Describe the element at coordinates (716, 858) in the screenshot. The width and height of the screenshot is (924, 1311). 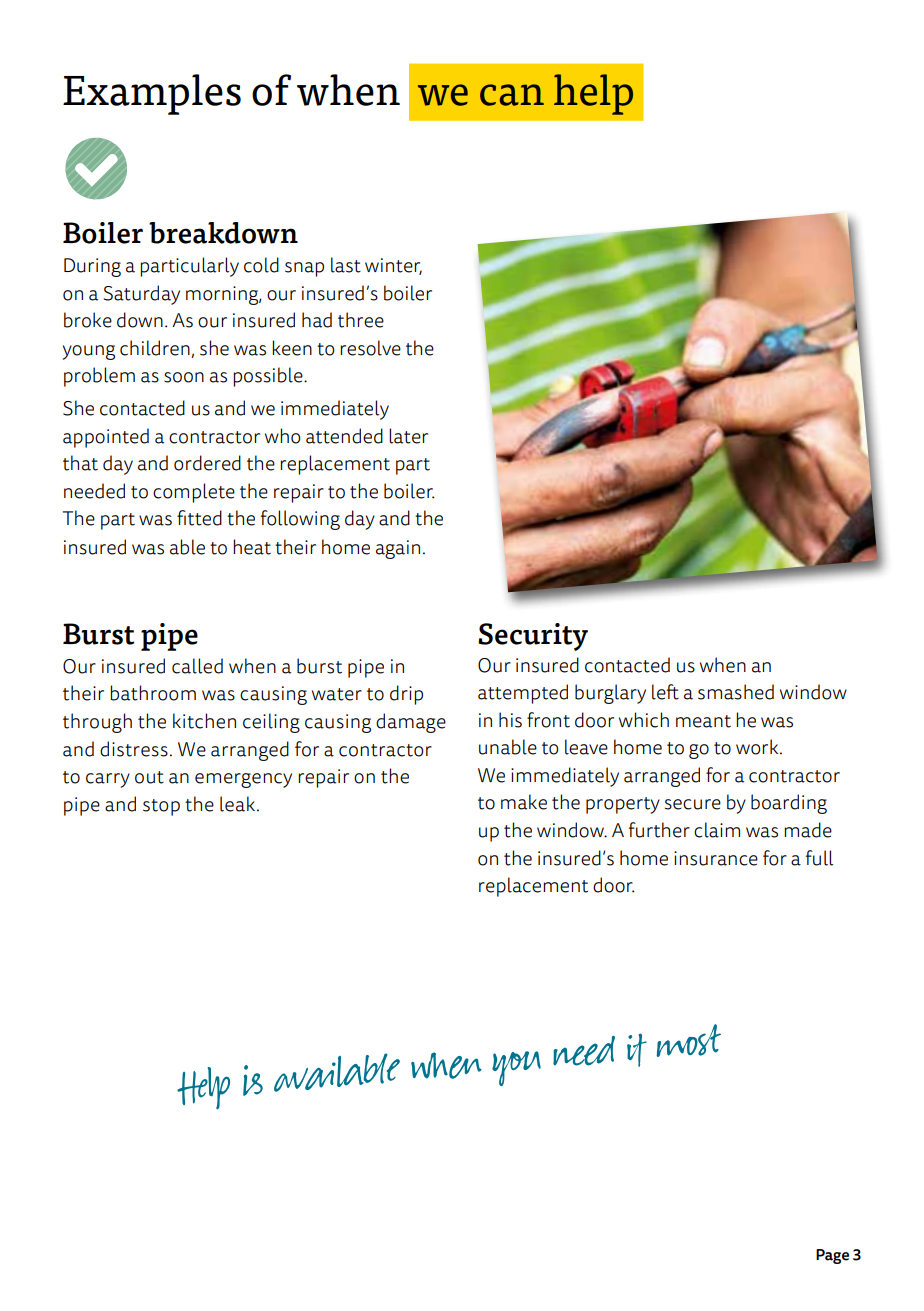
I see `insurance` at that location.
